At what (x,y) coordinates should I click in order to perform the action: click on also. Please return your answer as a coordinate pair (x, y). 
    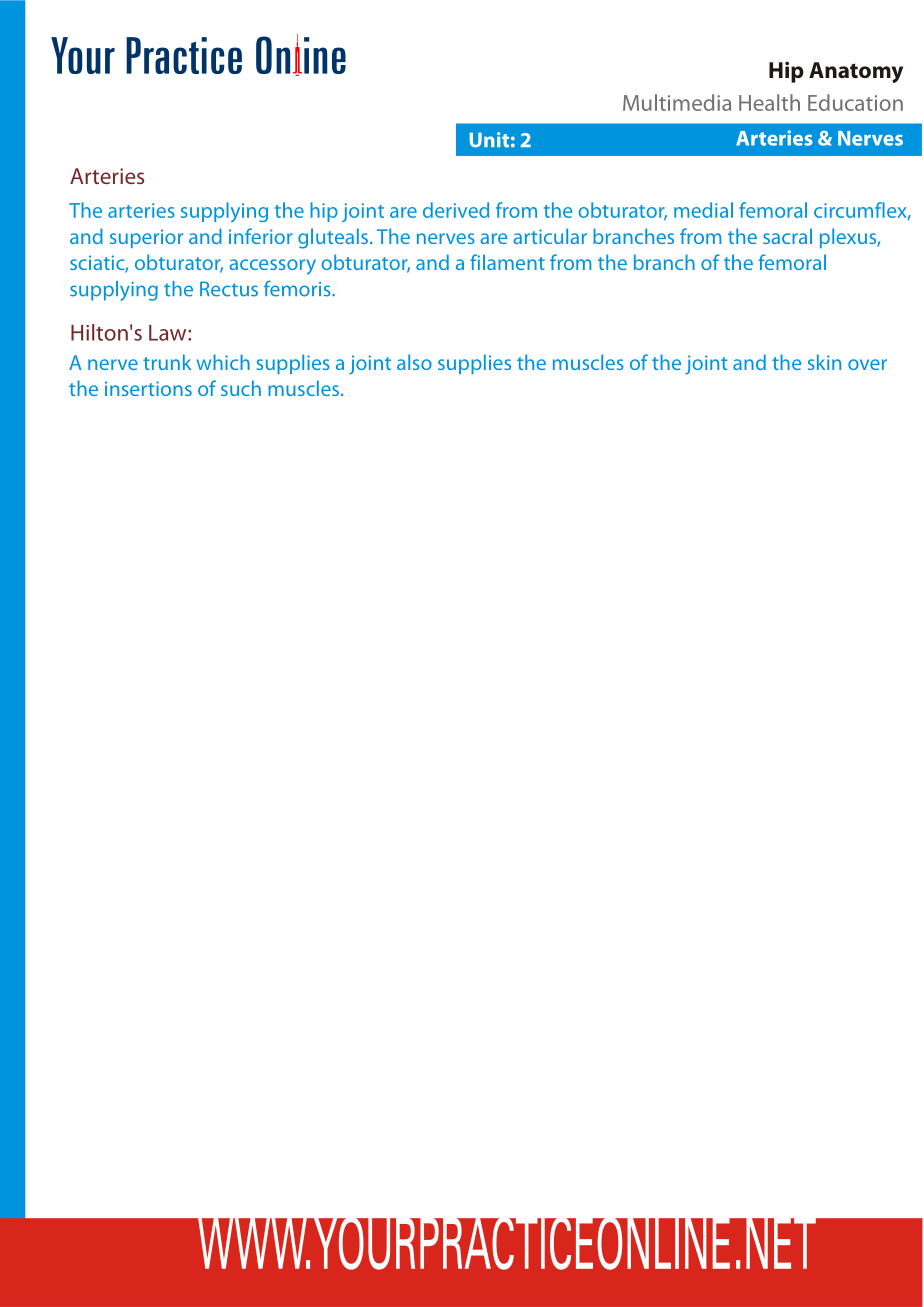
    Looking at the image, I should click on (414, 362).
